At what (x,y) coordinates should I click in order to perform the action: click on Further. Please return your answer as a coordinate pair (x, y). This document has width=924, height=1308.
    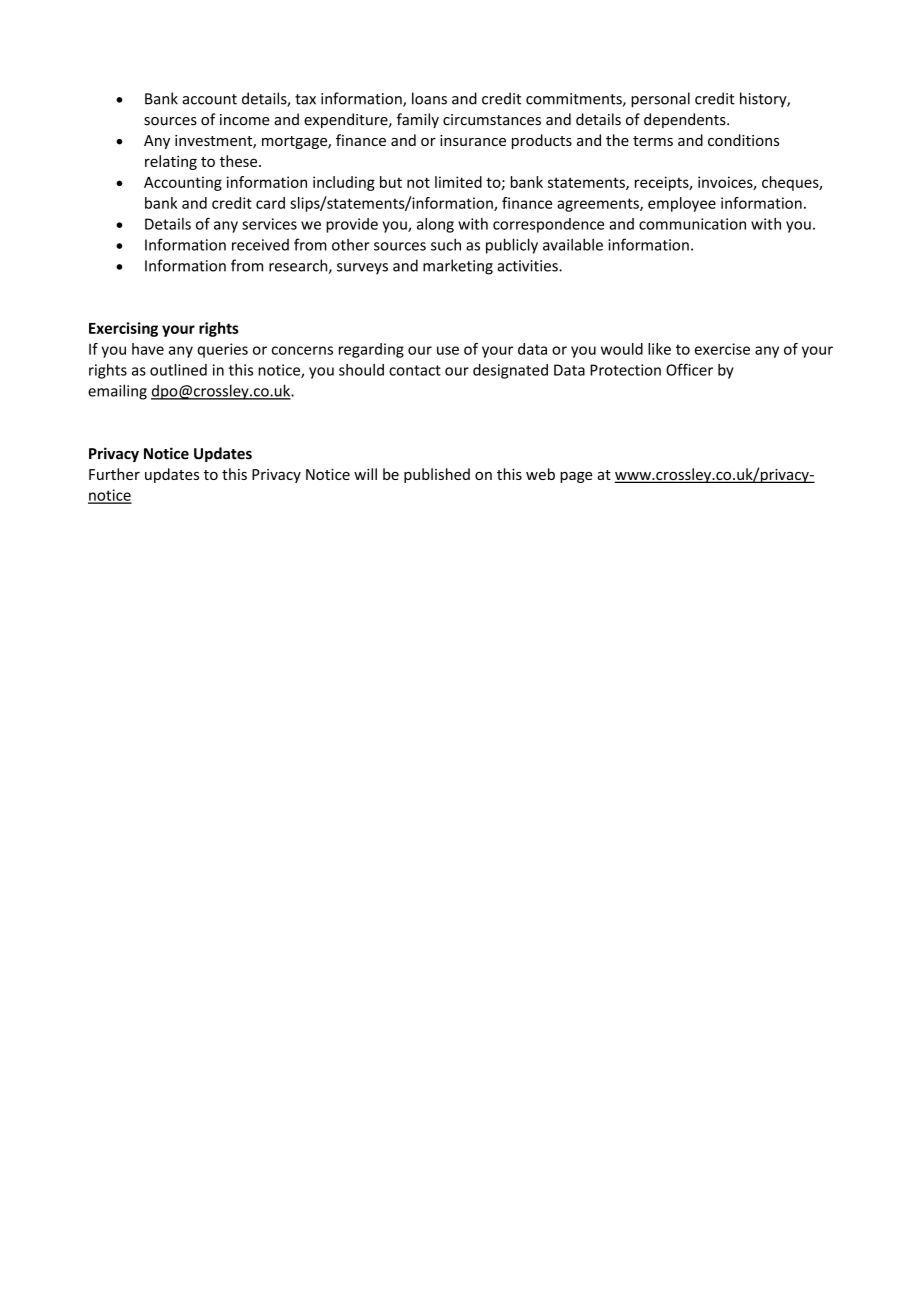
    Looking at the image, I should click on (114, 474).
